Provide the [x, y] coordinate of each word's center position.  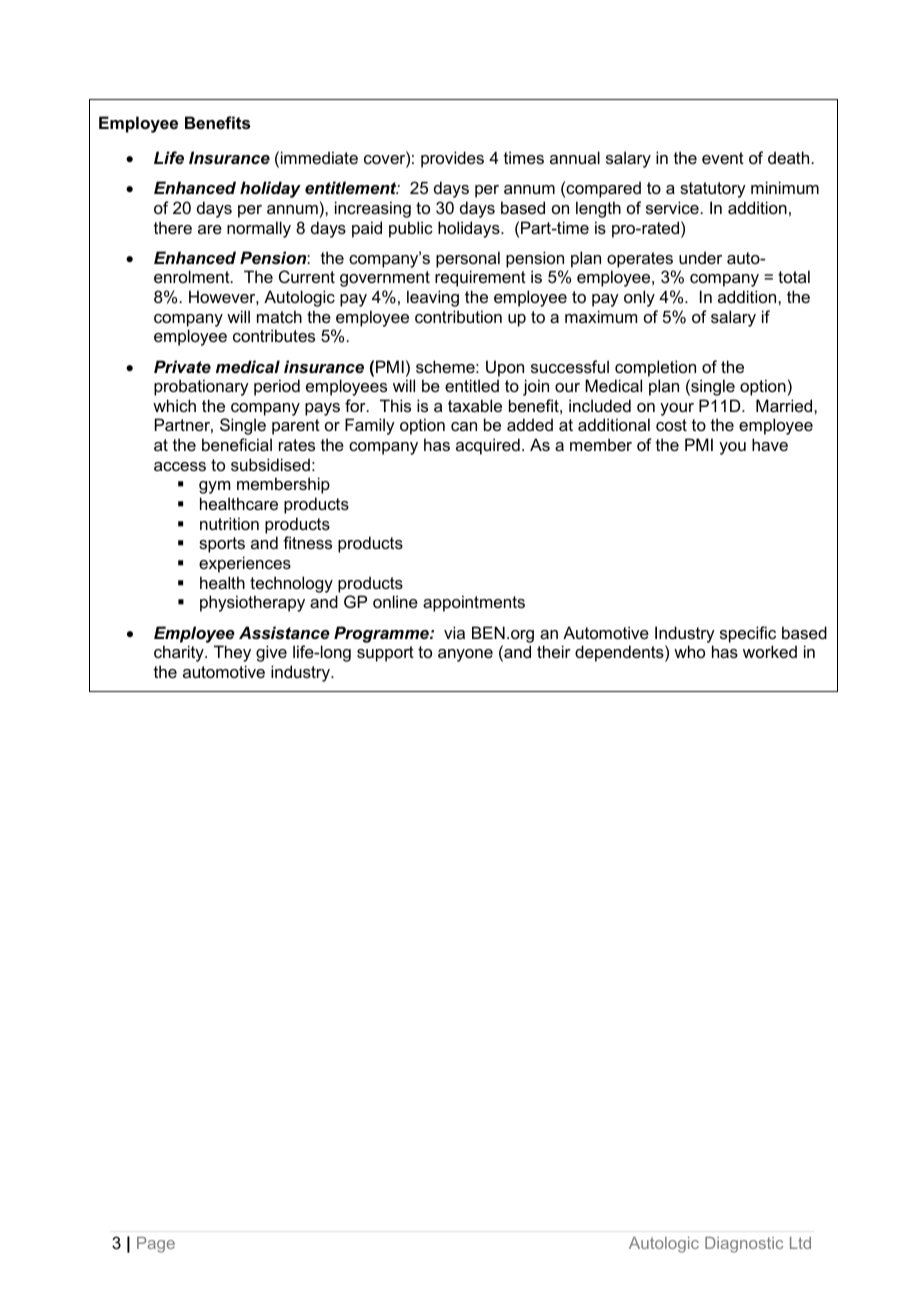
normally [259, 229]
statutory [713, 190]
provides [452, 159]
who [689, 651]
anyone [465, 655]
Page [156, 1245]
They [232, 653]
